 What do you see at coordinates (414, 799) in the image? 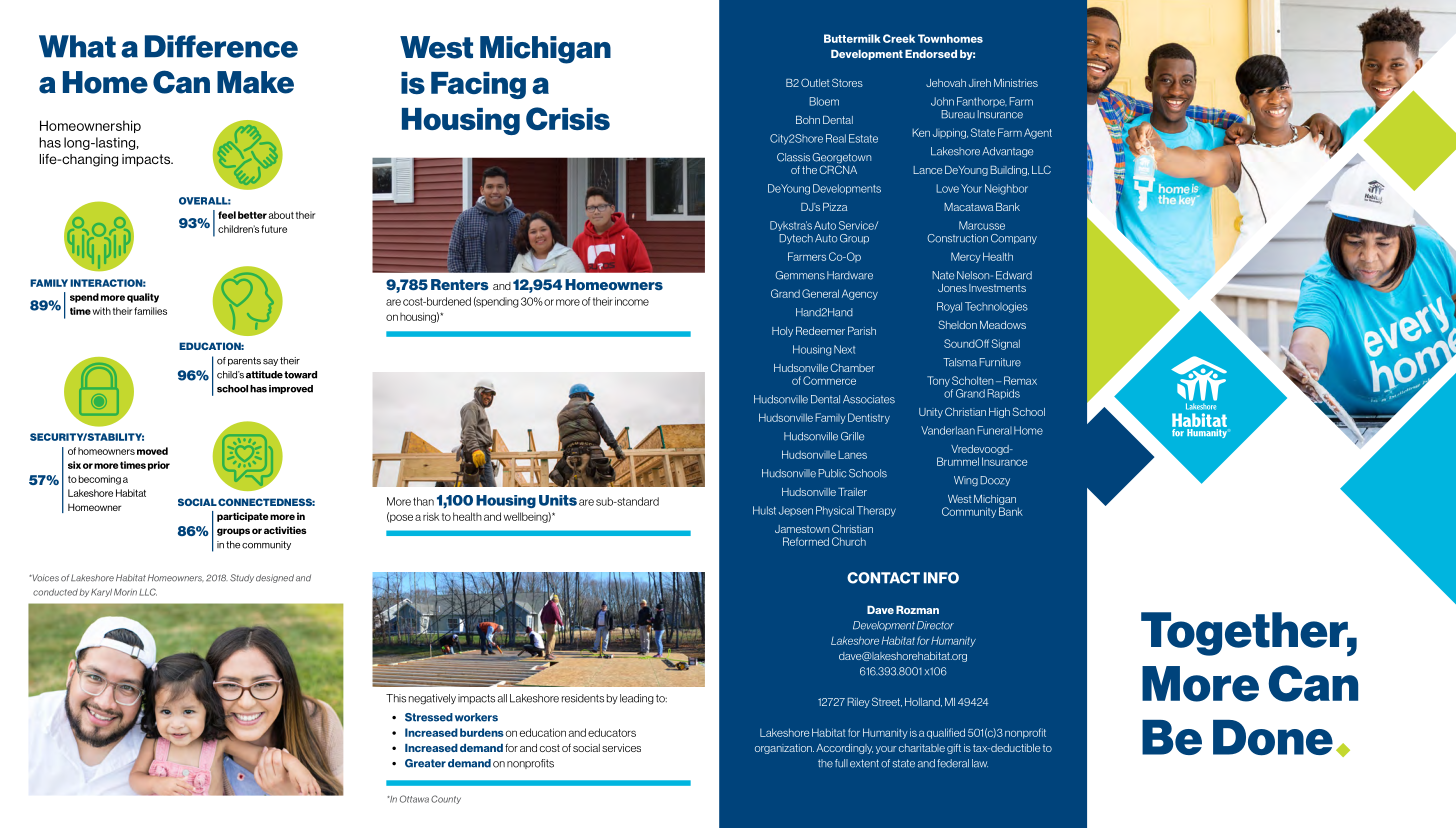
I see `Ottawa` at bounding box center [414, 799].
